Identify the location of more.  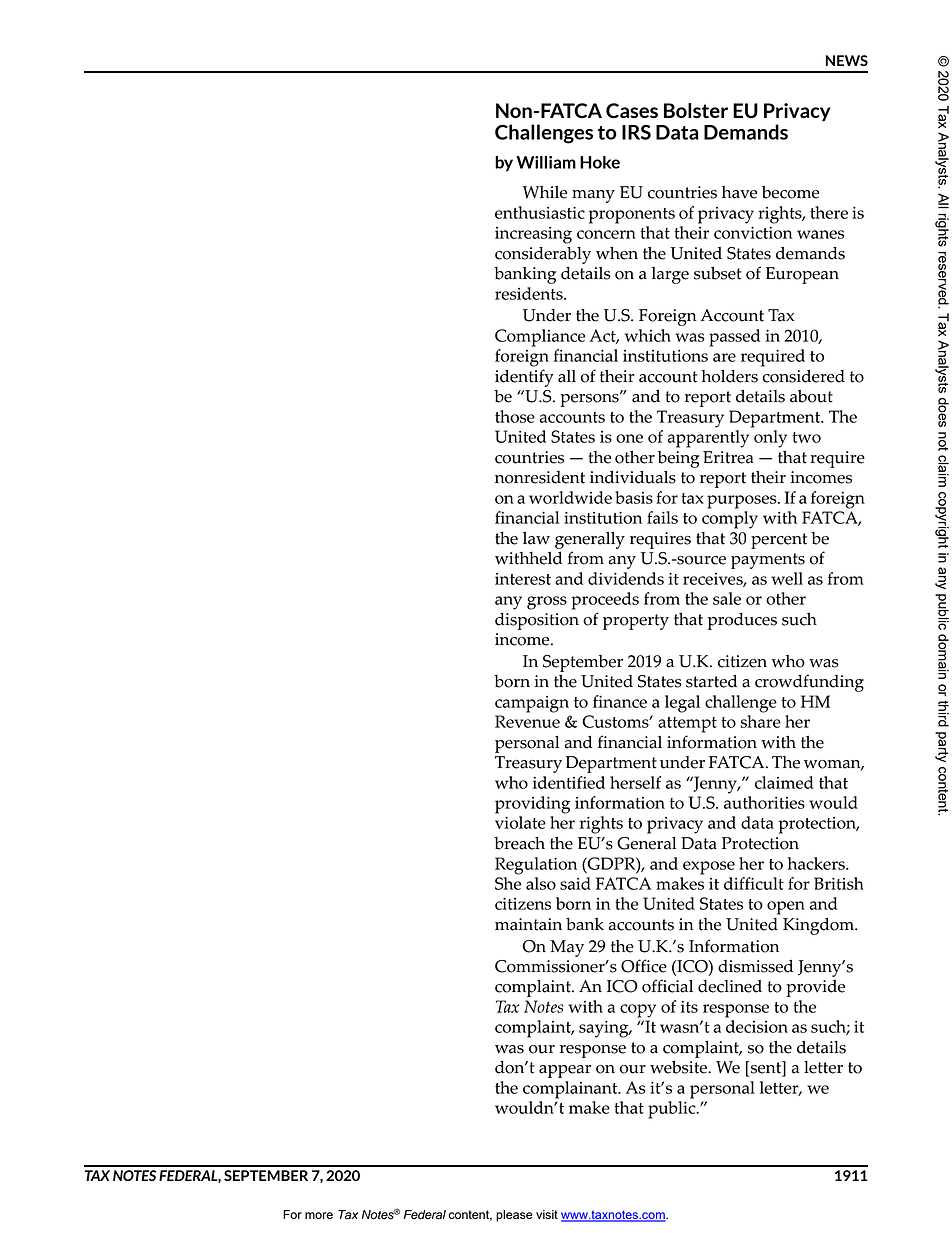
(319, 1215).
